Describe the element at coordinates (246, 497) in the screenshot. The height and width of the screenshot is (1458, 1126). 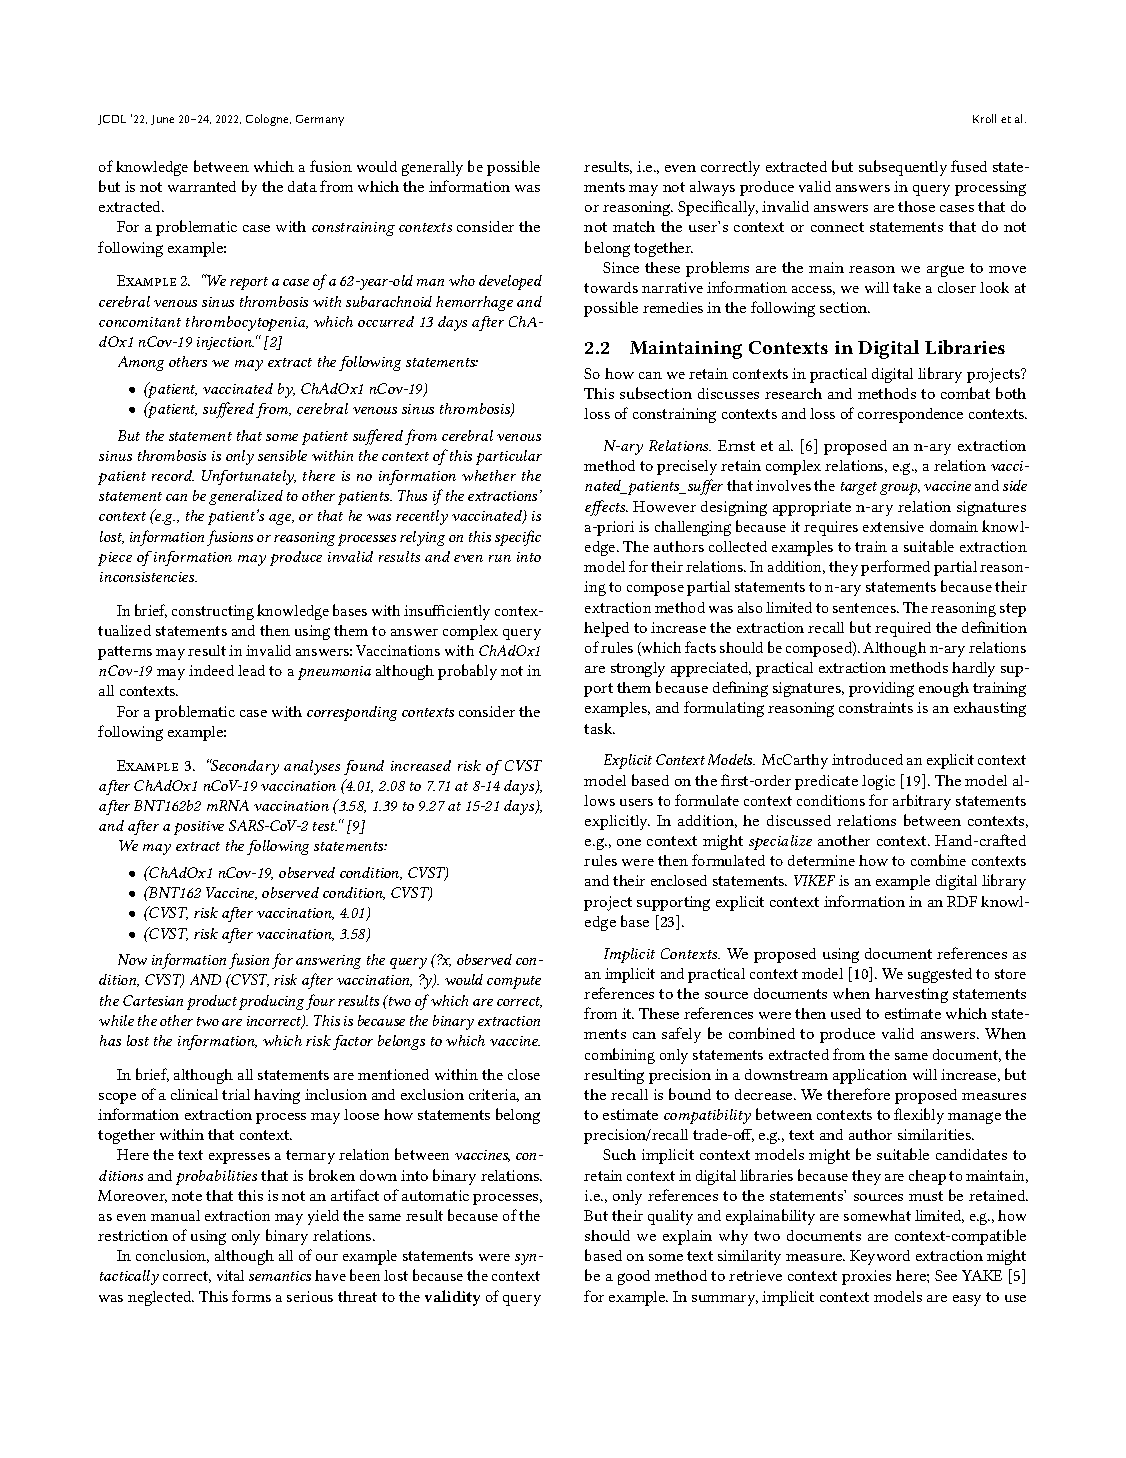
I see `generalized` at that location.
